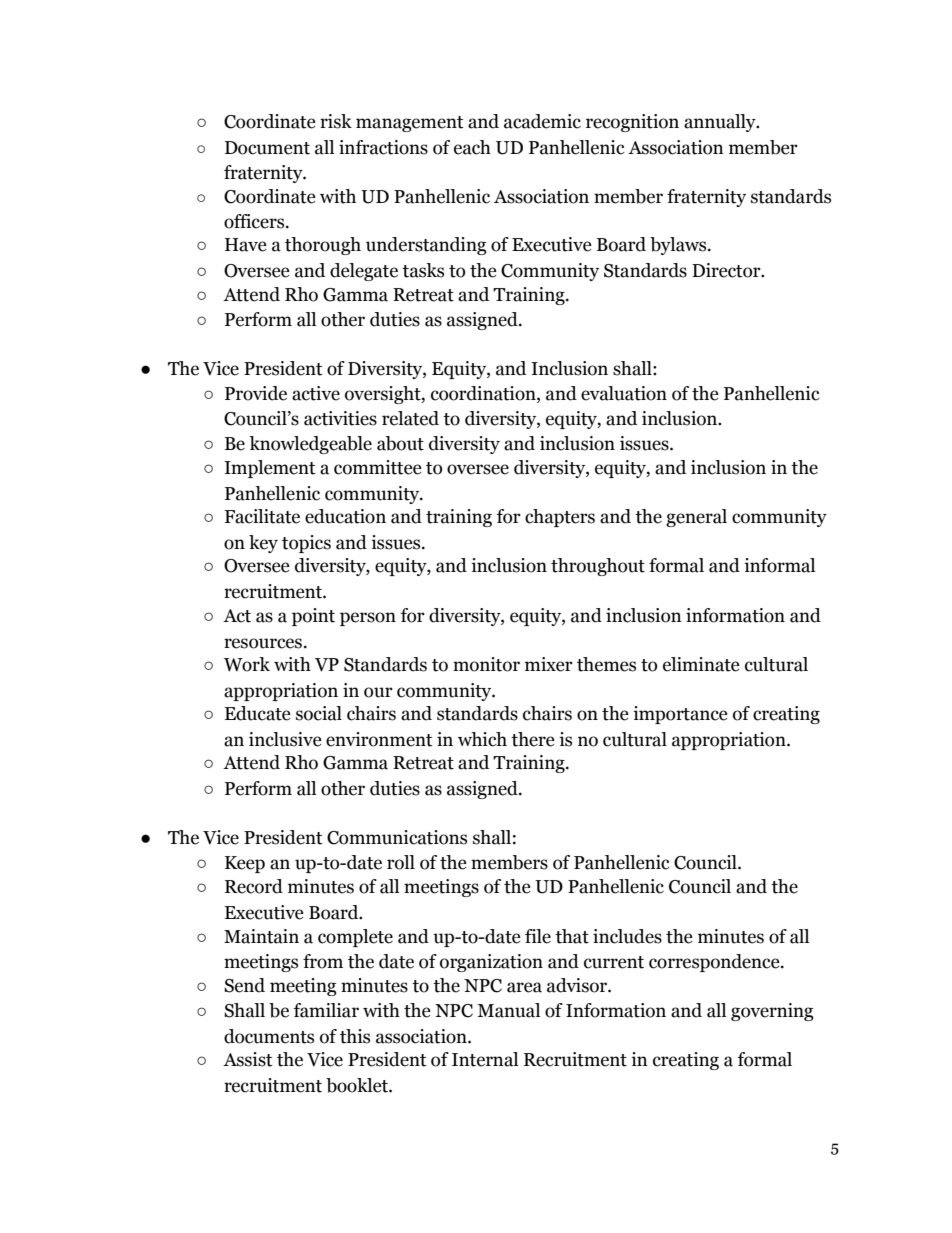  Describe the element at coordinates (310, 445) in the screenshot. I see `knowledgeable` at that location.
